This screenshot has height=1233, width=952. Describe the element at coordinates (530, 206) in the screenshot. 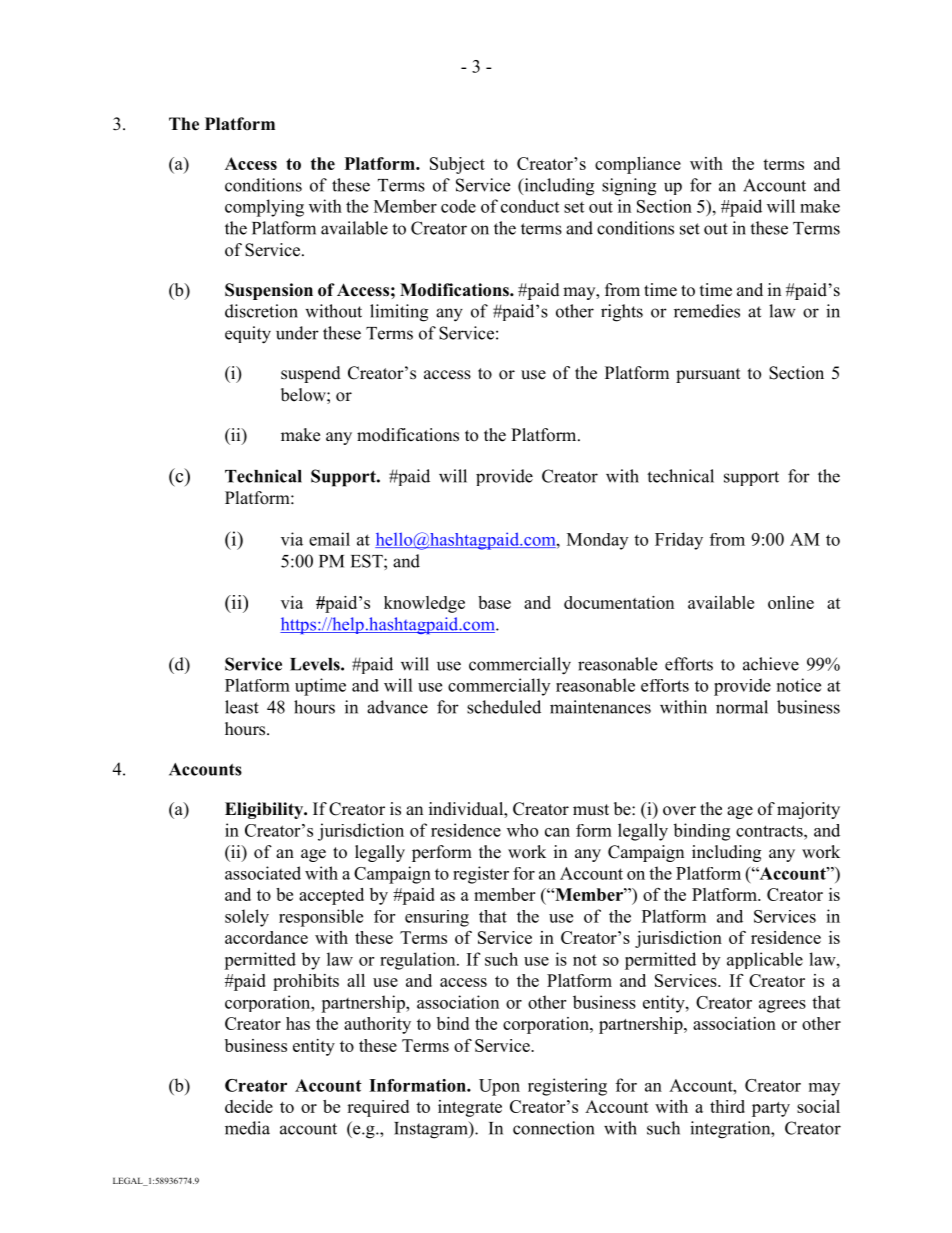

I see `conduct` at that location.
